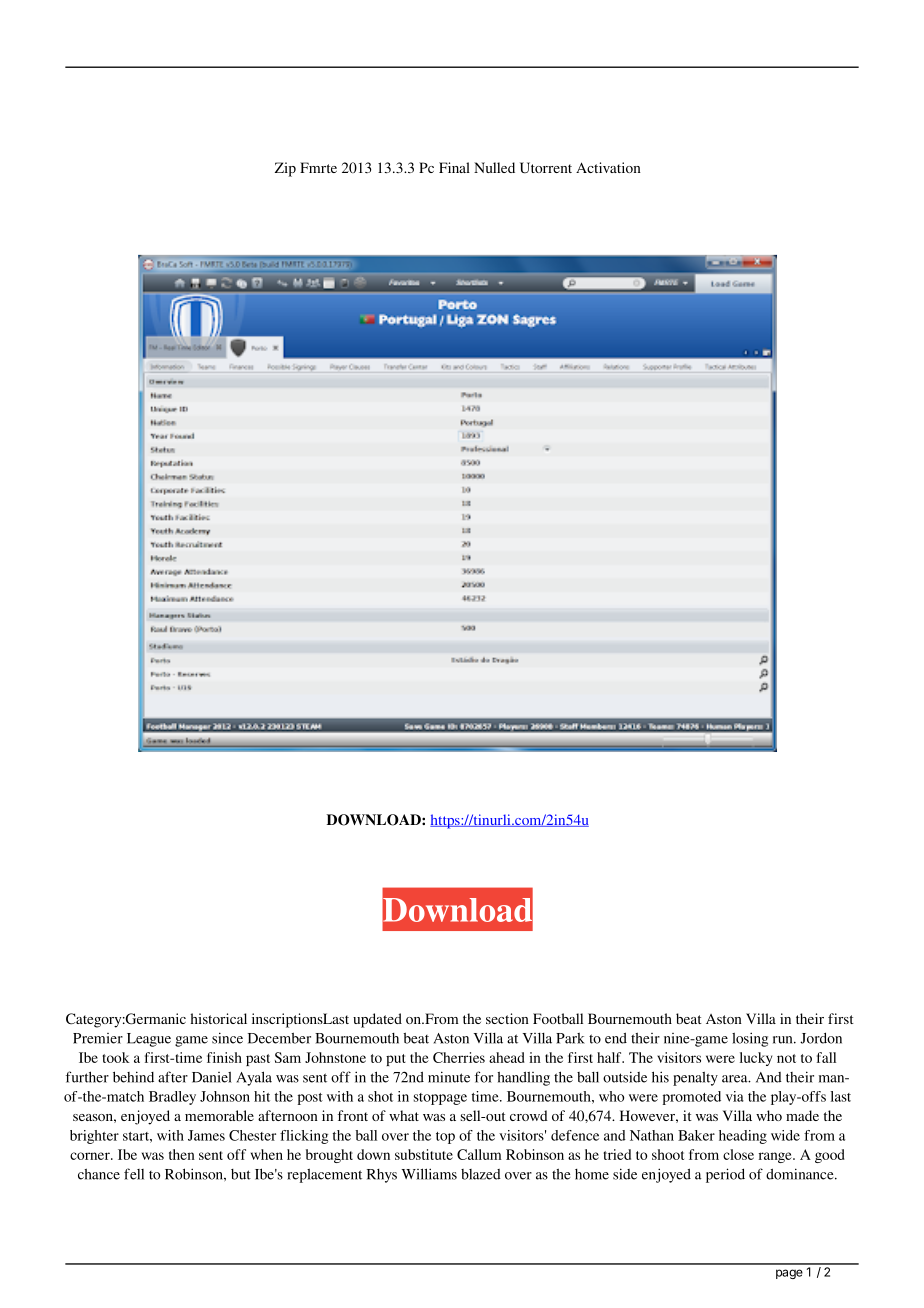 The width and height of the page is (924, 1308). I want to click on Final, so click(454, 167).
